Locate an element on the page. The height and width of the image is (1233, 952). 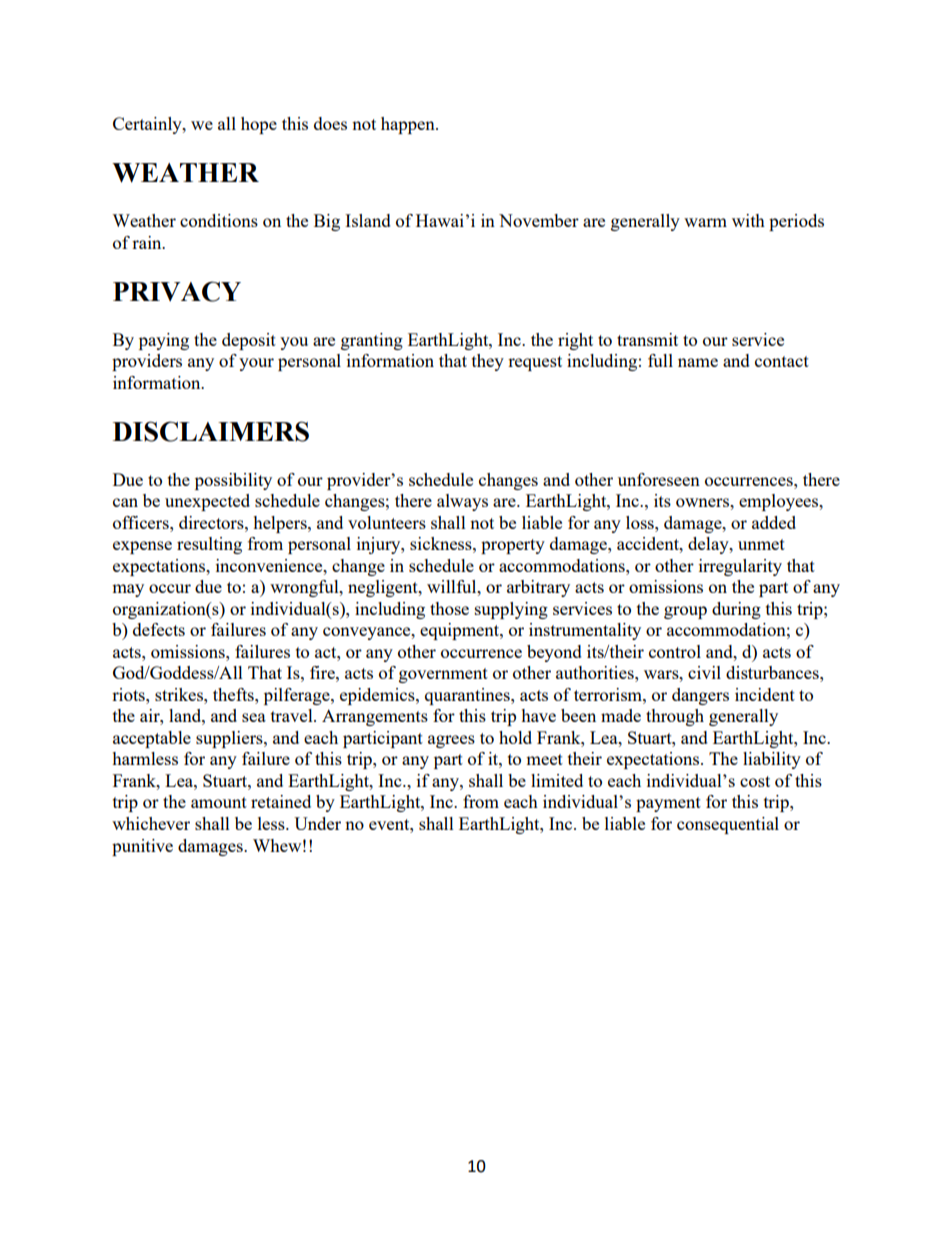
amount is located at coordinates (219, 802).
